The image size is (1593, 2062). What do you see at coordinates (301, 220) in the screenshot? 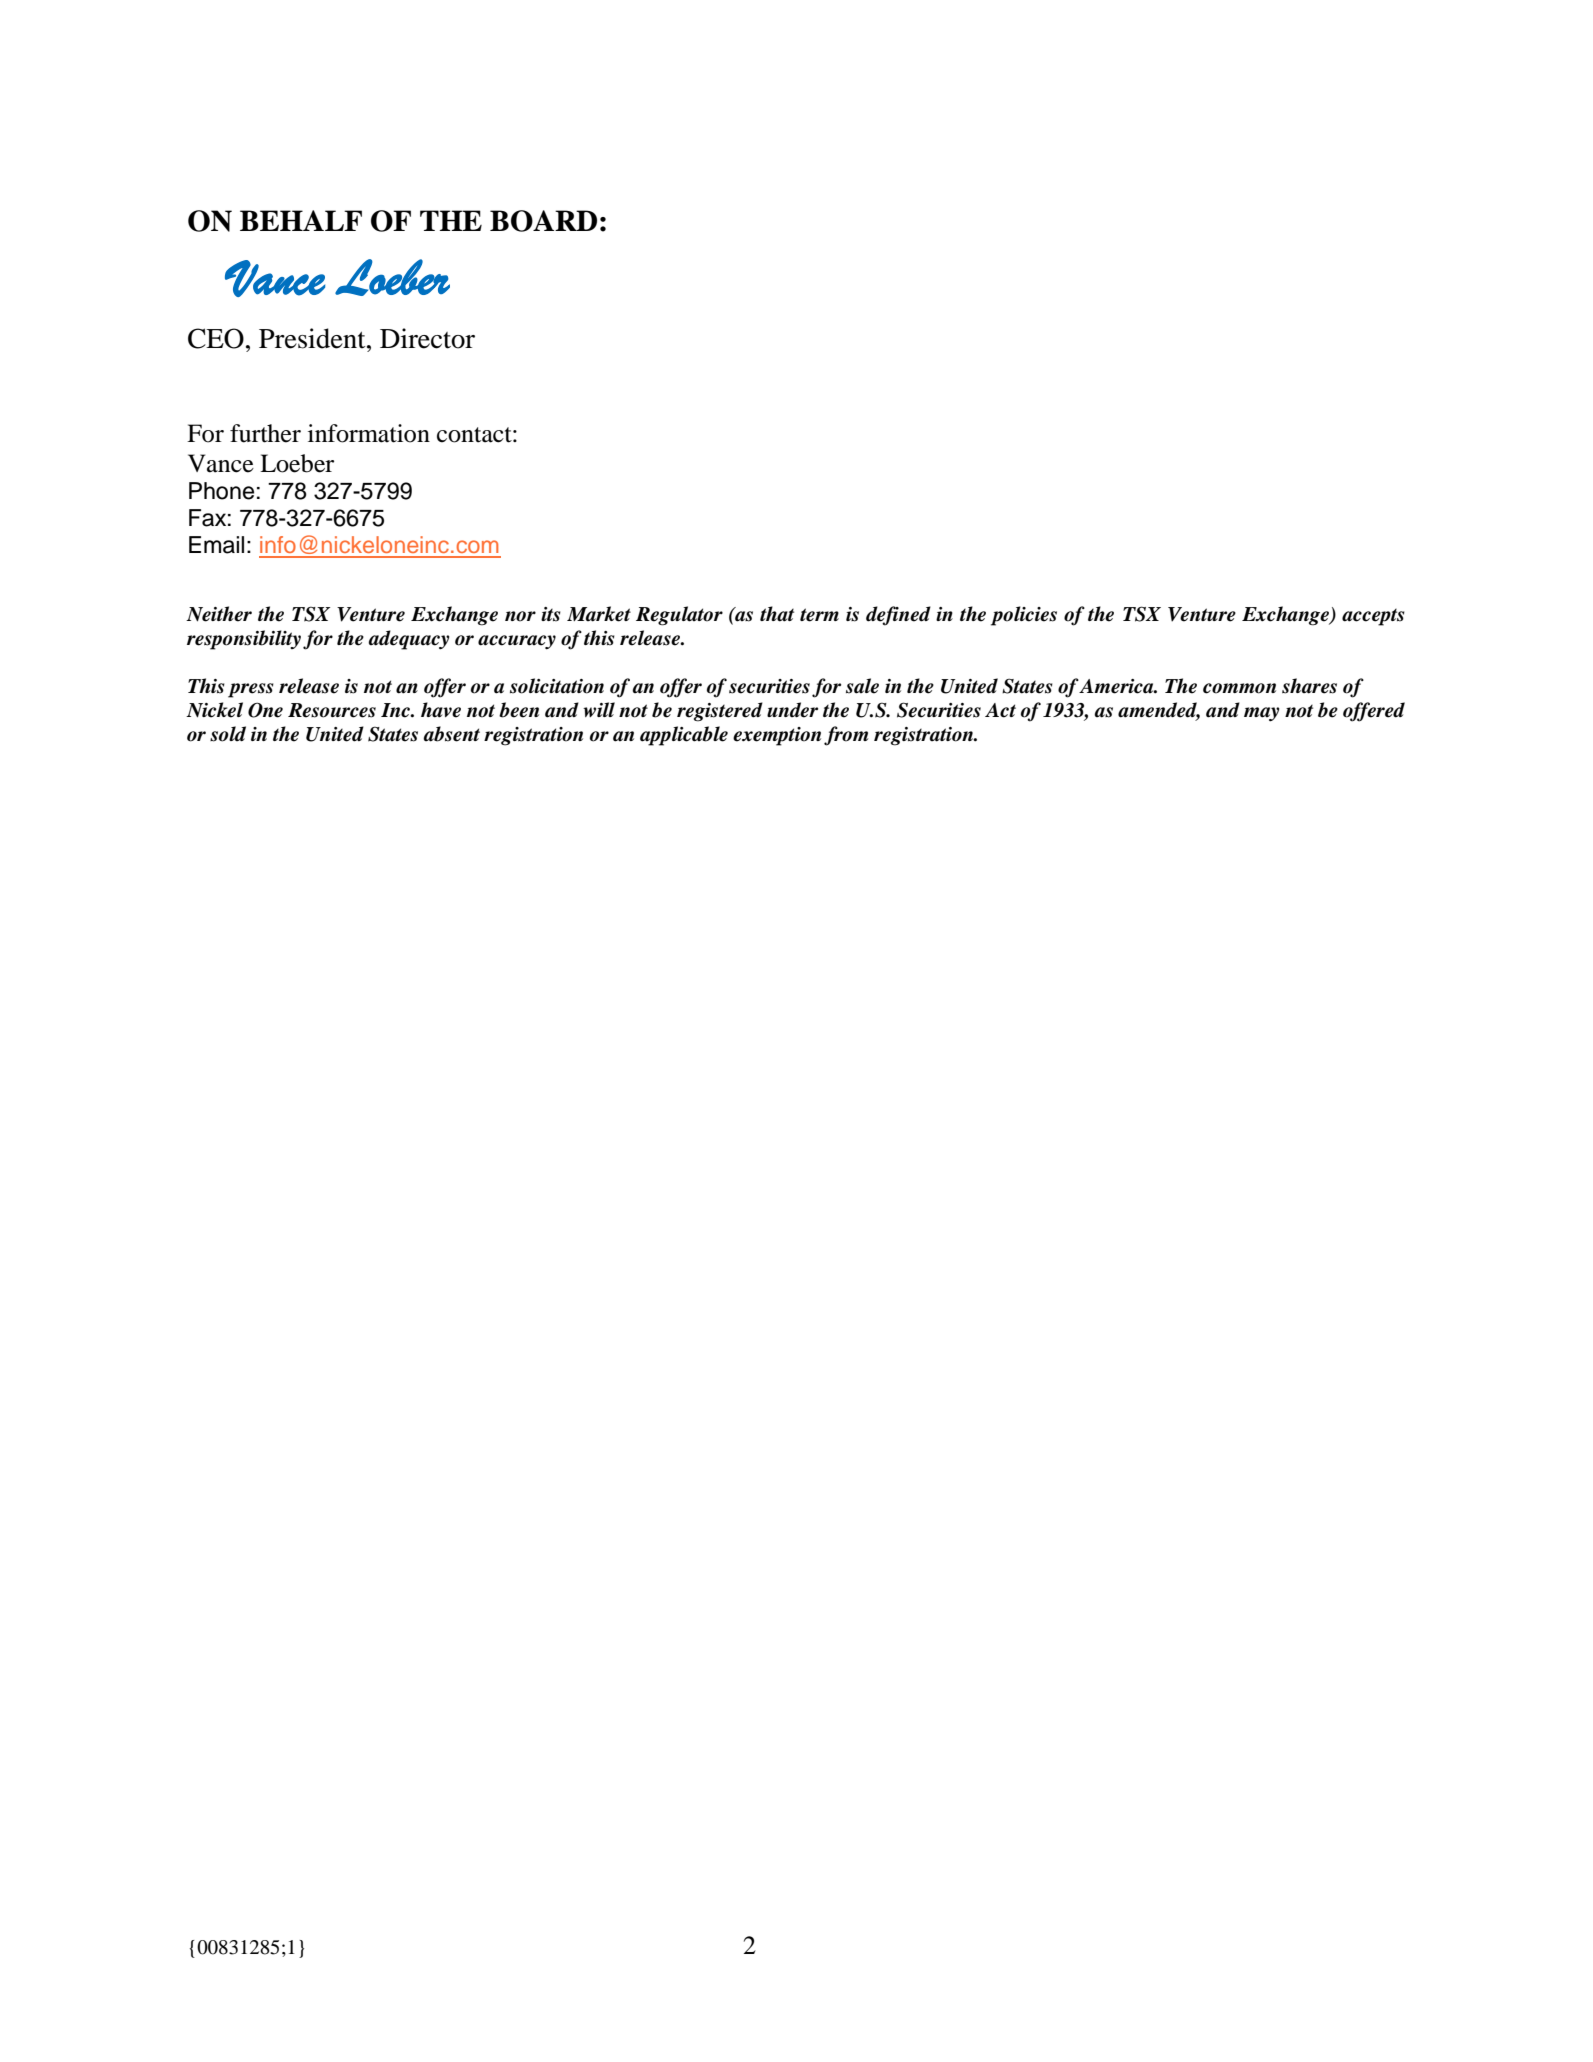
I see `BEHALF` at bounding box center [301, 220].
